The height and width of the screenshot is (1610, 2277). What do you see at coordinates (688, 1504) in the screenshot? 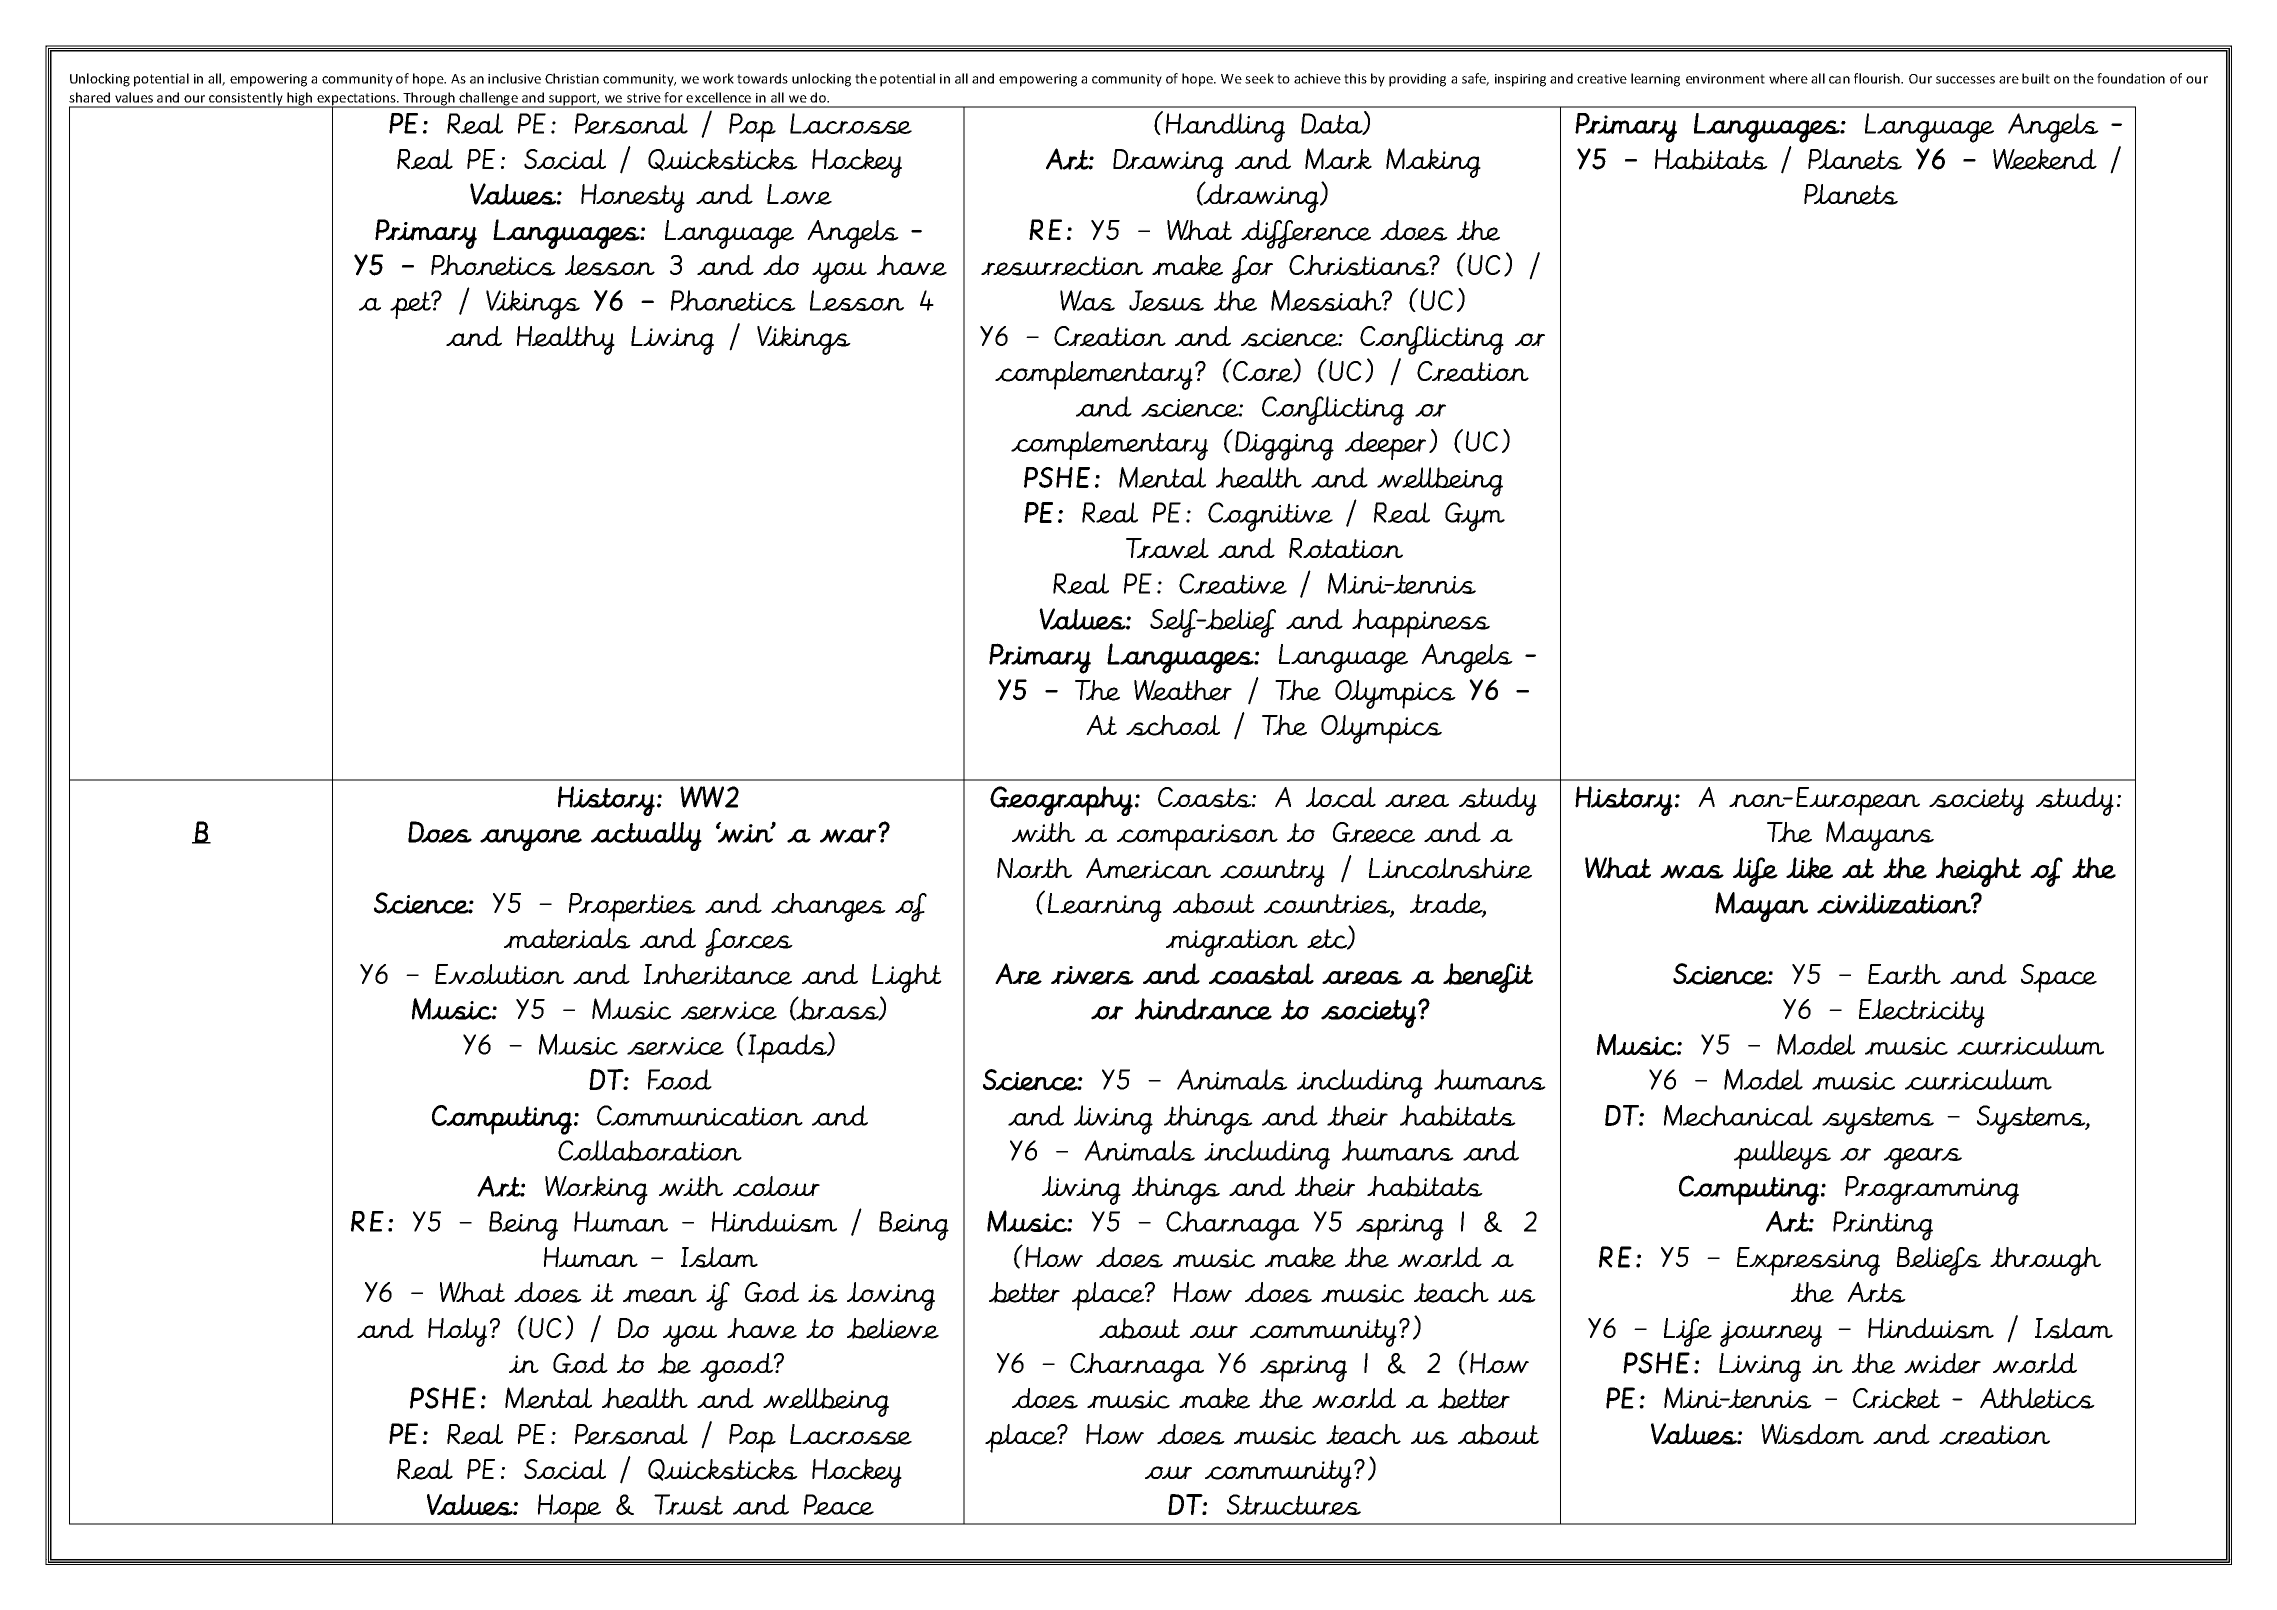
I see `Trust` at bounding box center [688, 1504].
